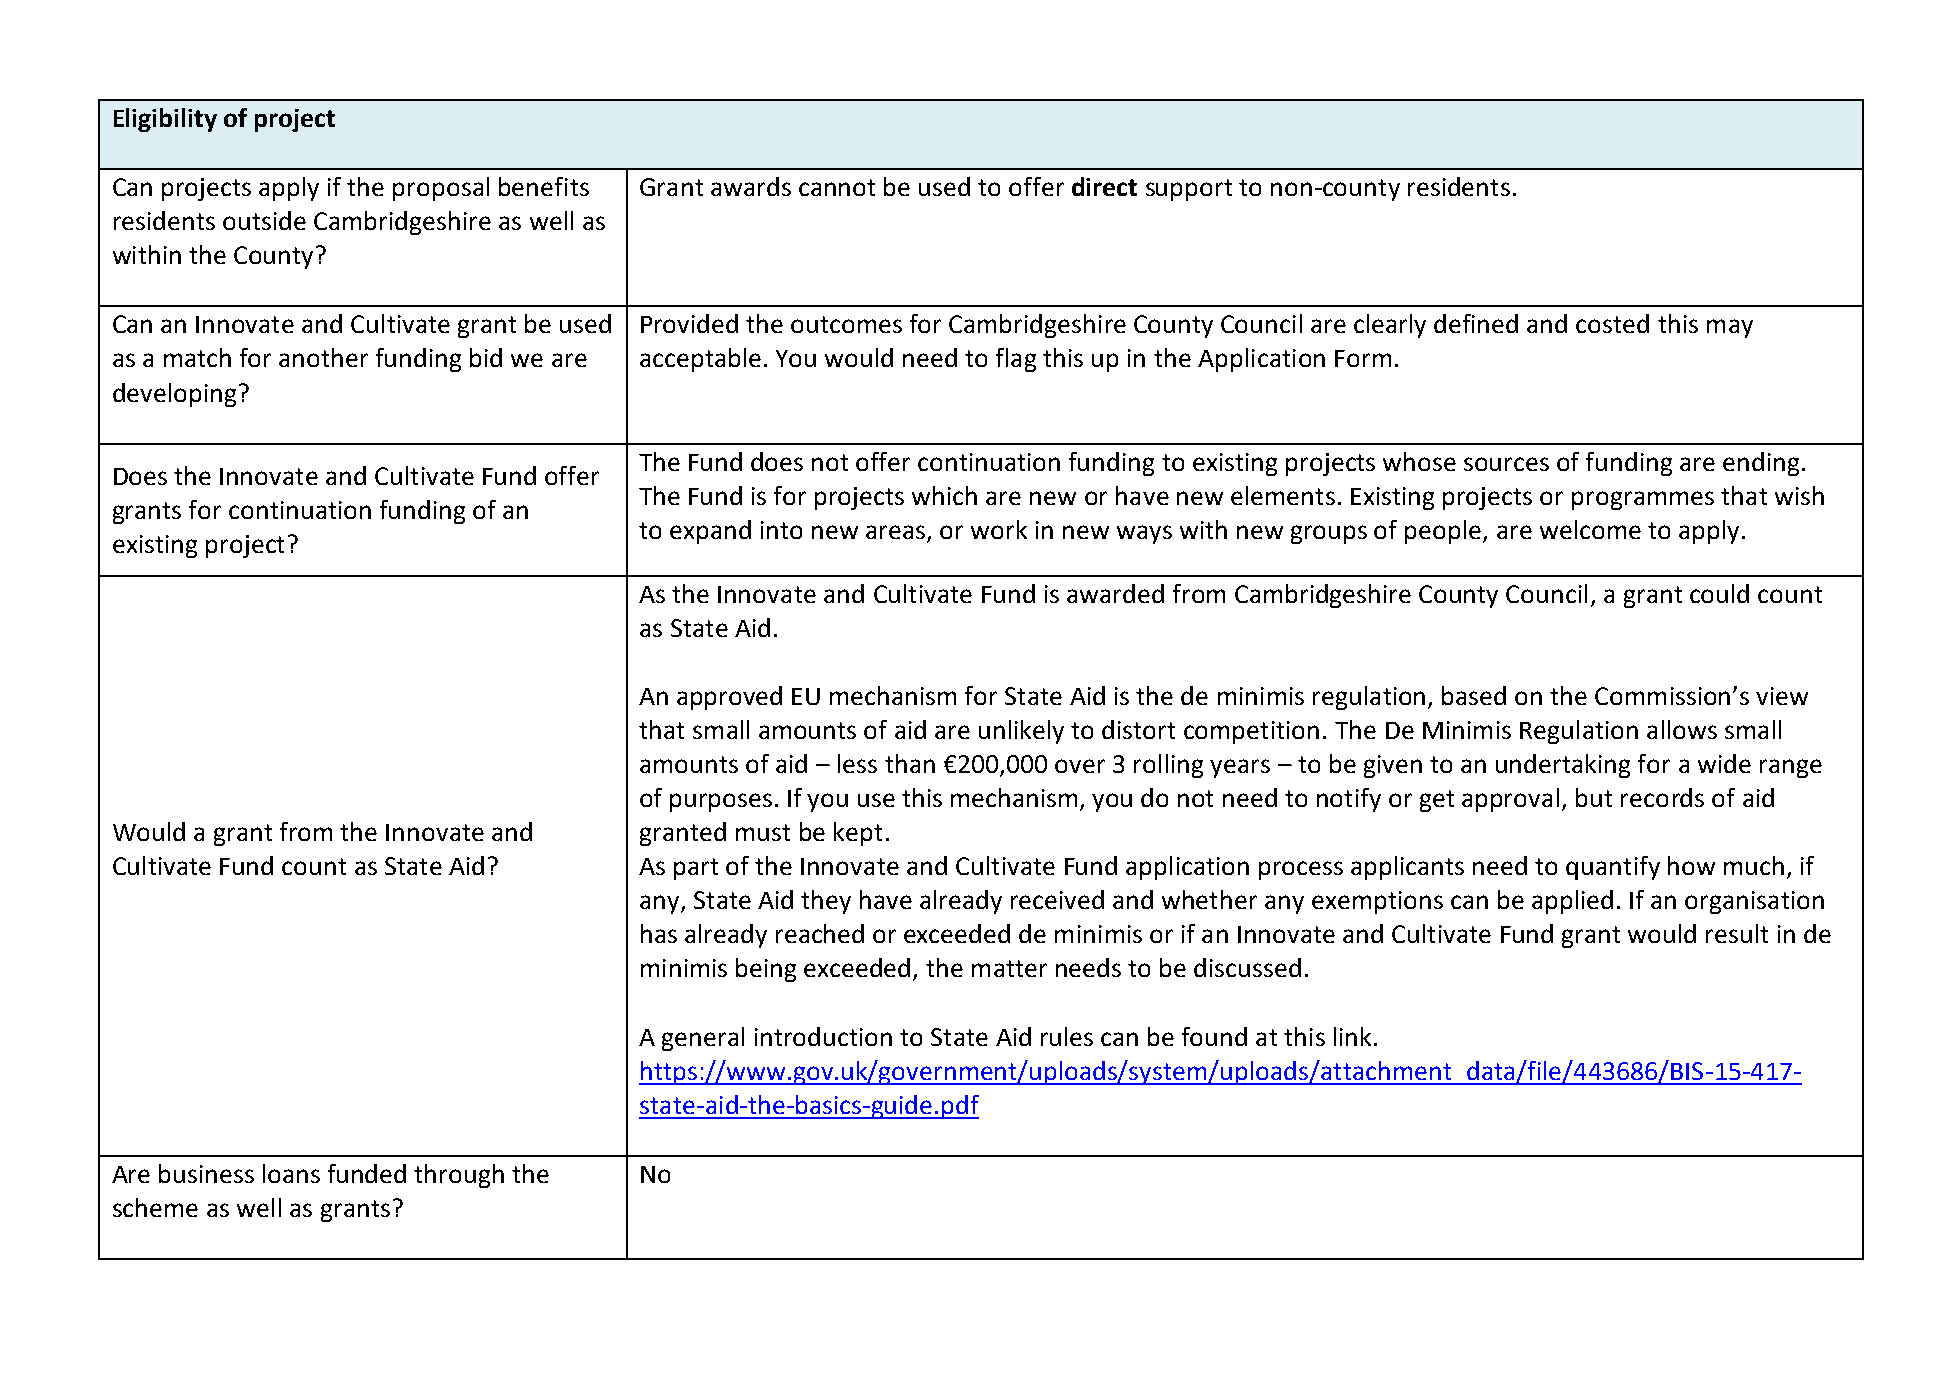  Describe the element at coordinates (1016, 360) in the page. I see `flag` at that location.
